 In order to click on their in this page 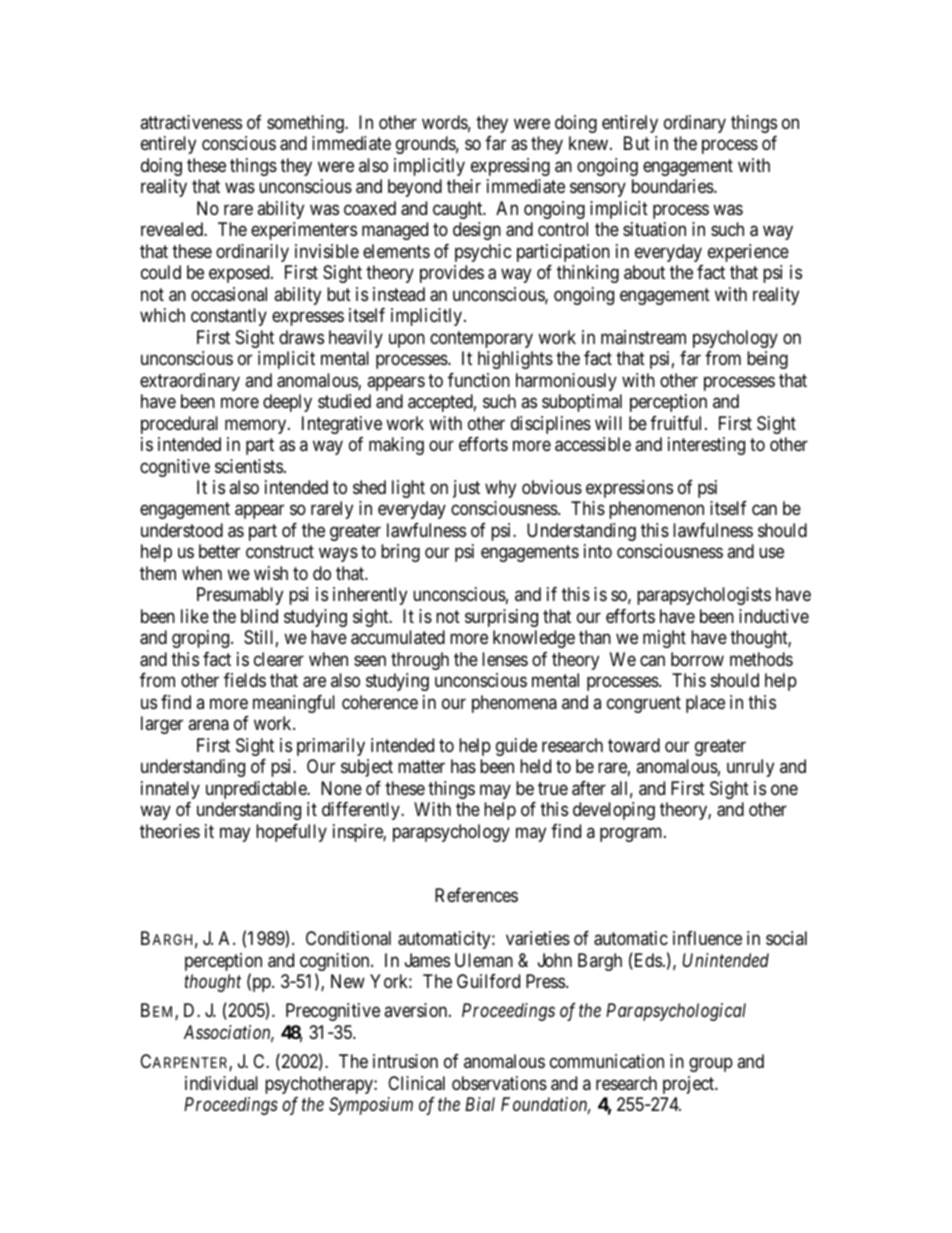, I will do `click(464, 186)`.
